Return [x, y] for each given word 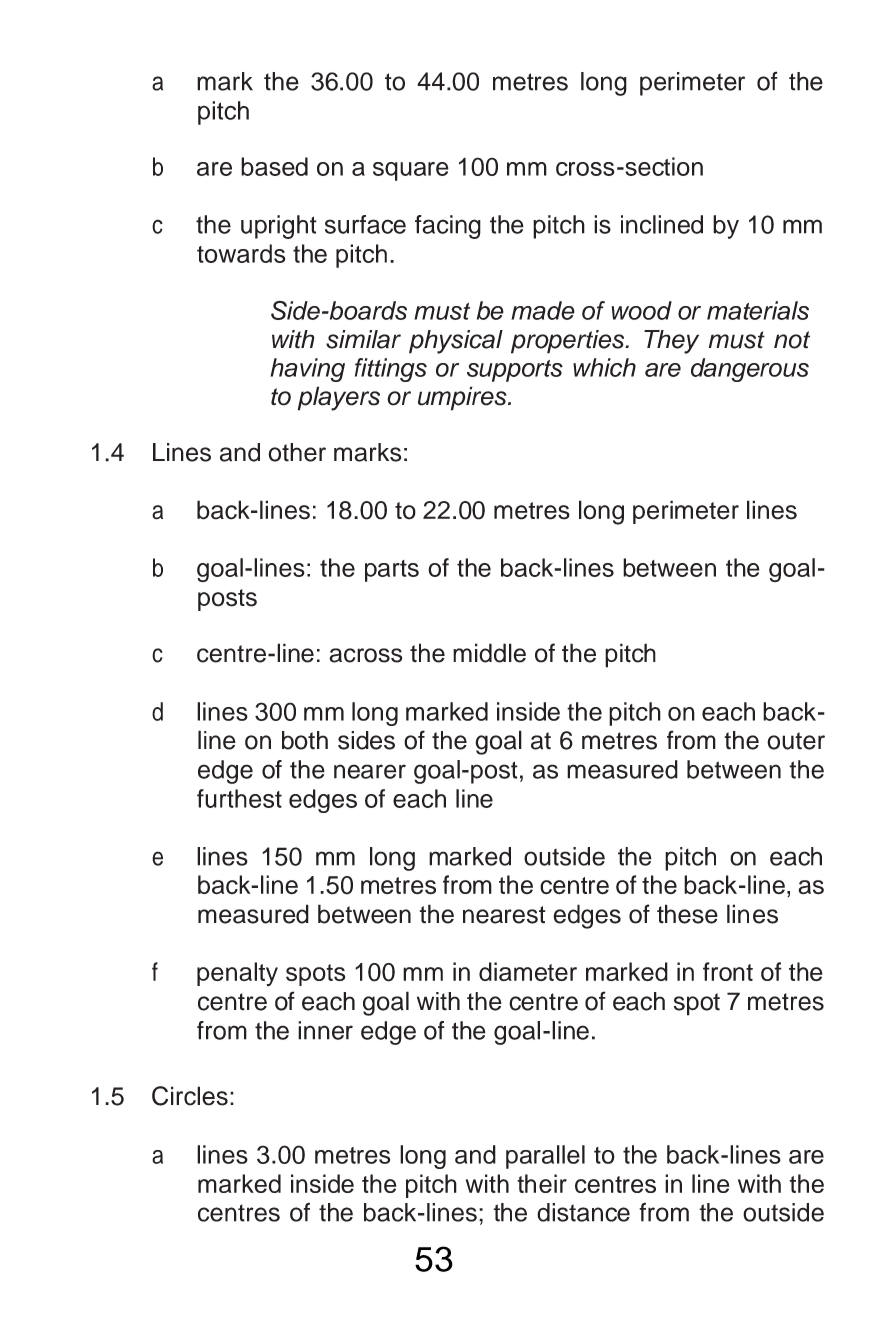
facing [448, 227]
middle [489, 653]
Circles [190, 1096]
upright [279, 227]
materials [758, 310]
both [305, 740]
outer [796, 741]
